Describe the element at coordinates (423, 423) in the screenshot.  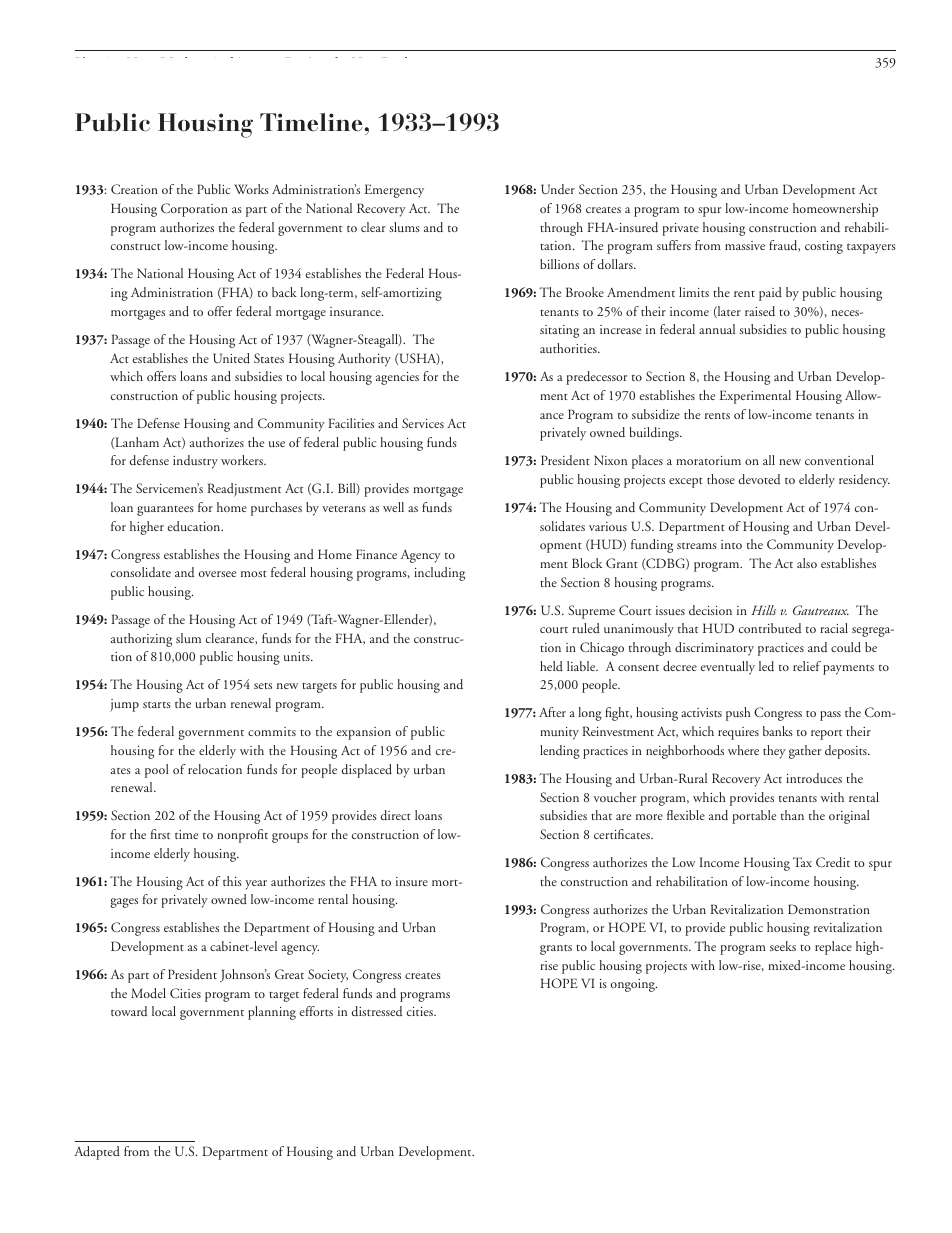
I see `Services` at that location.
